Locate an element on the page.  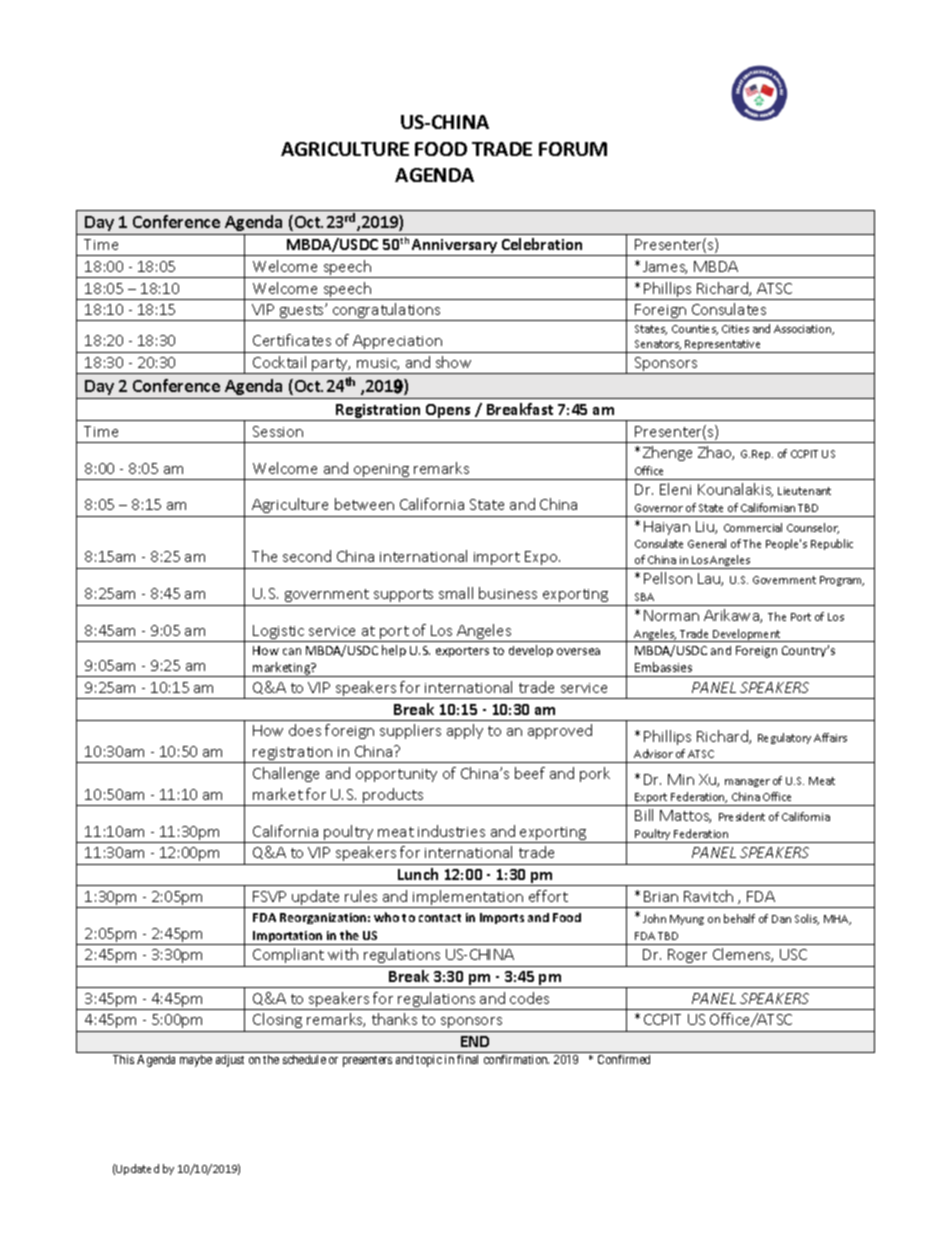
FORUM is located at coordinates (573, 149).
